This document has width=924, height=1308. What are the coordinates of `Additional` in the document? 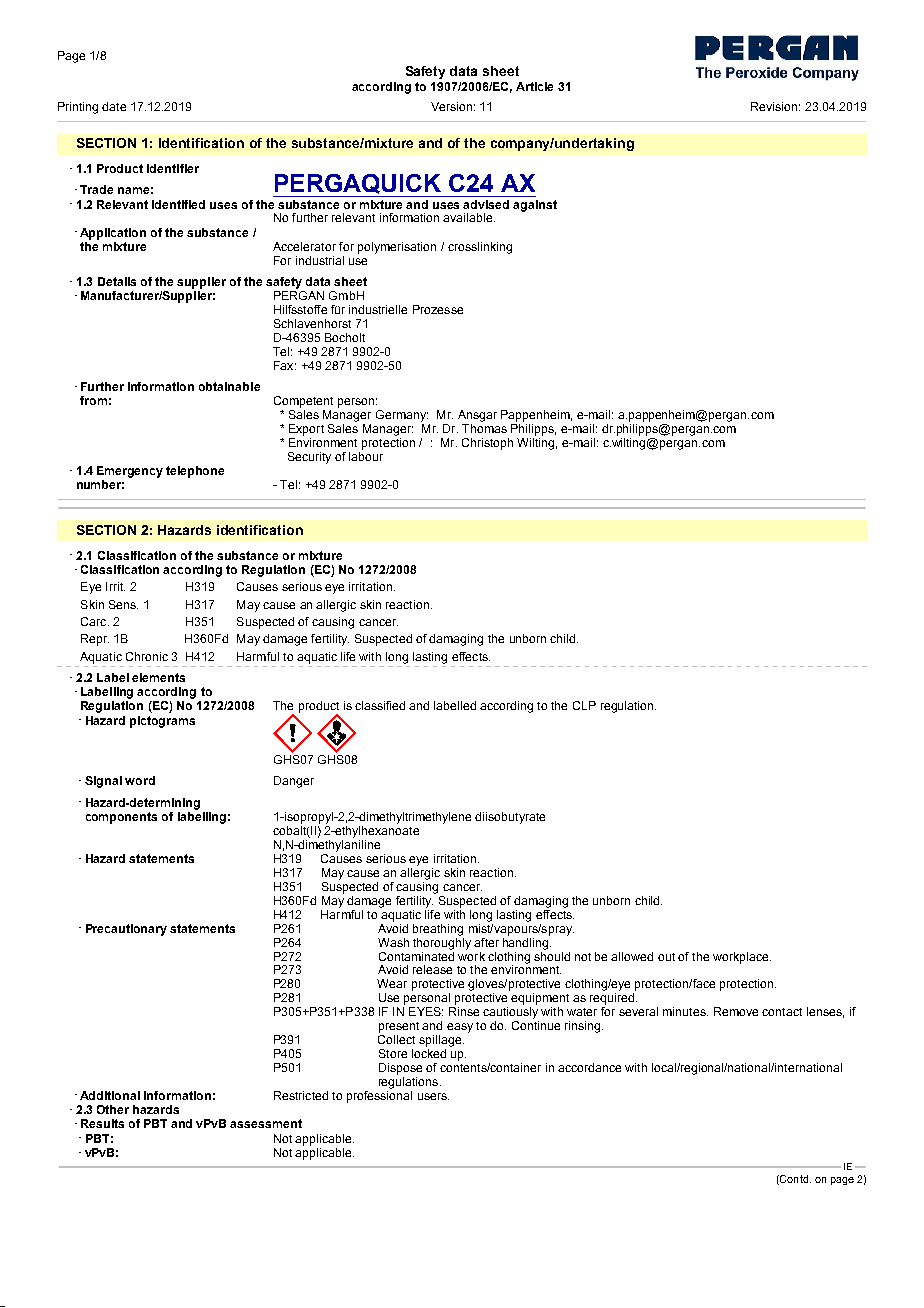 It's located at (110, 1095).
